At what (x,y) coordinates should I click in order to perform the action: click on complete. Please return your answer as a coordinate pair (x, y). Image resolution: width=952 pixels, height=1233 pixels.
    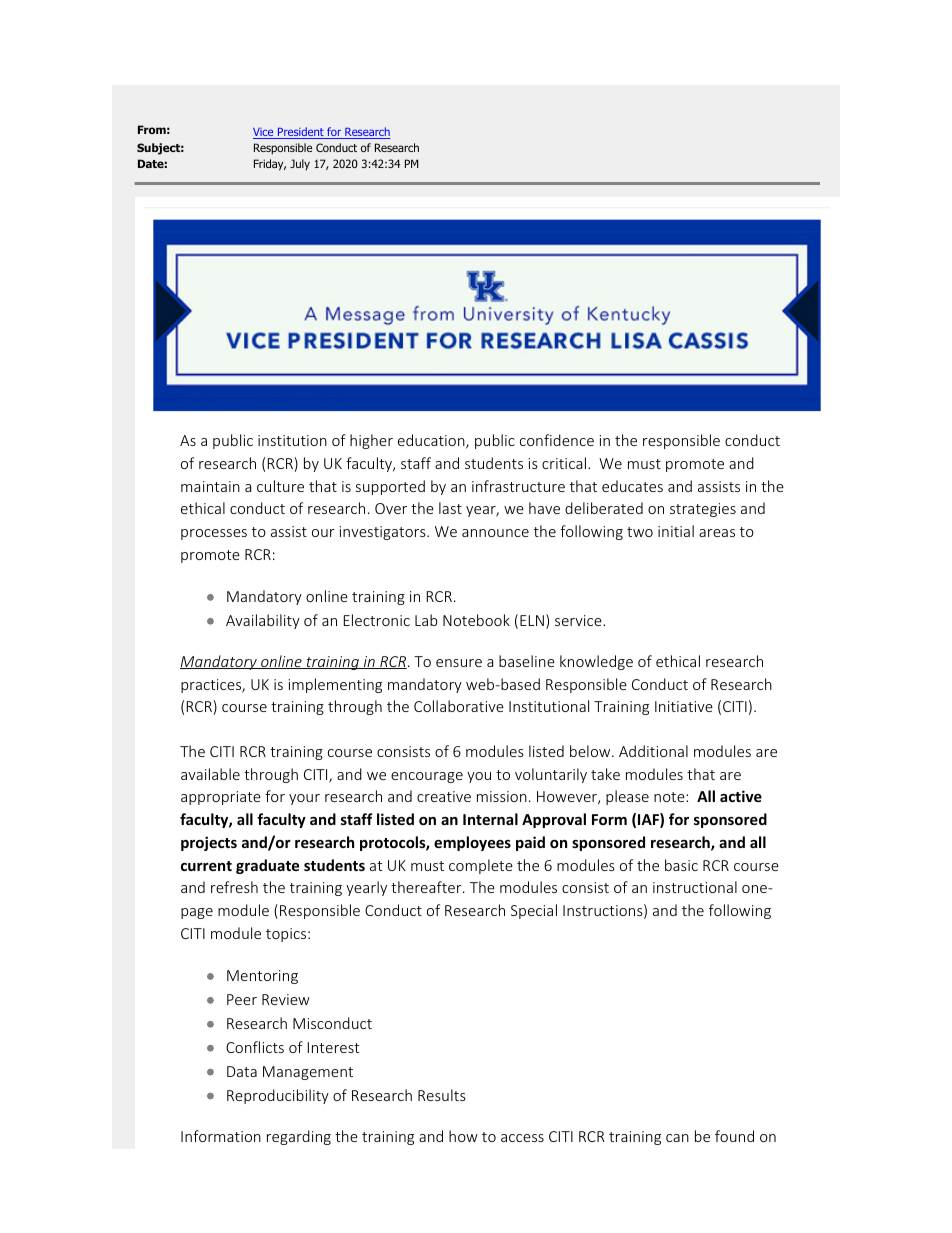
    Looking at the image, I should click on (481, 866).
